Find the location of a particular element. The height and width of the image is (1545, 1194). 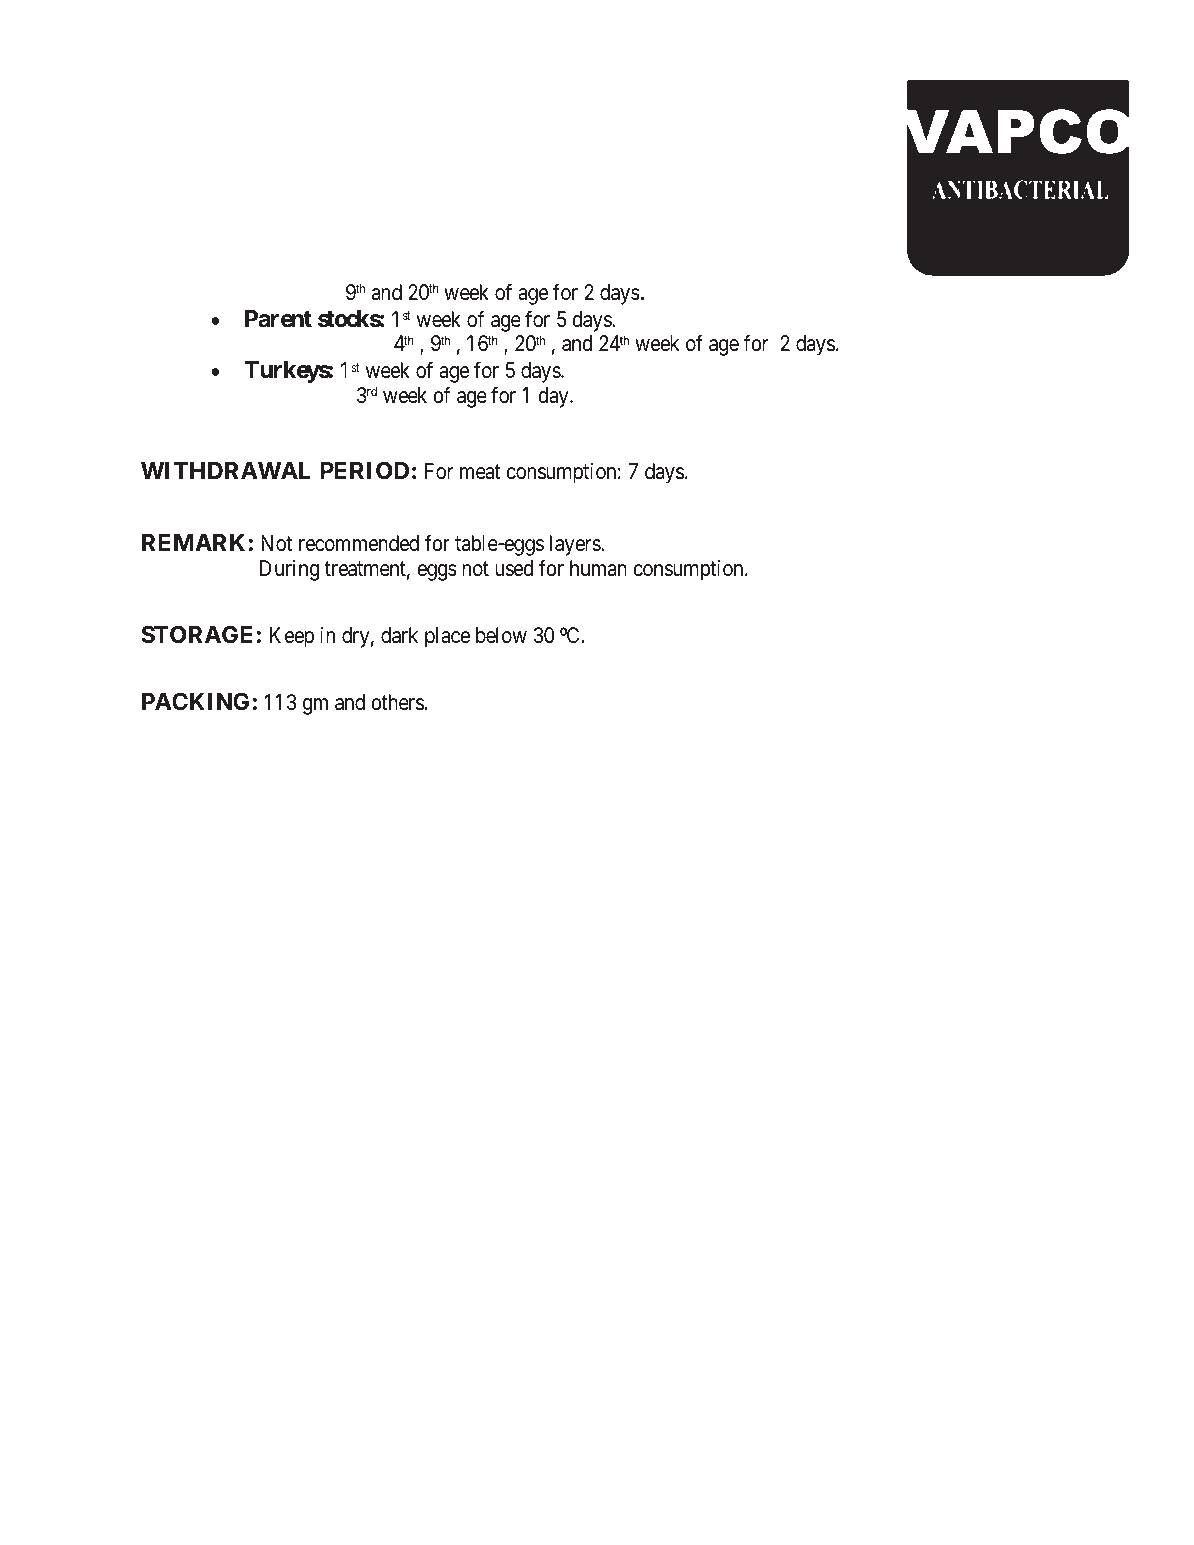

REMARK is located at coordinates (193, 542).
